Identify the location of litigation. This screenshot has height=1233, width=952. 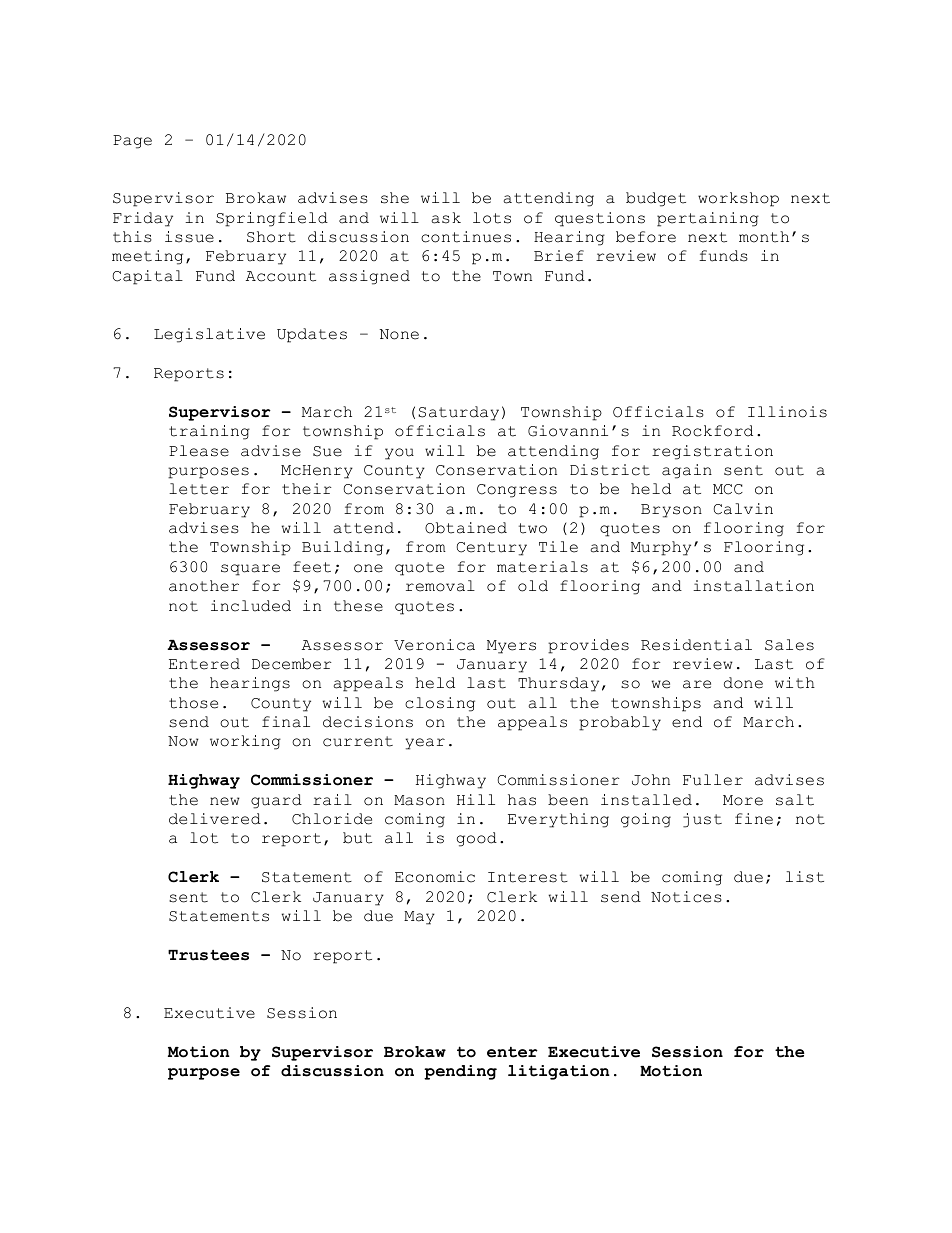
(559, 1072).
